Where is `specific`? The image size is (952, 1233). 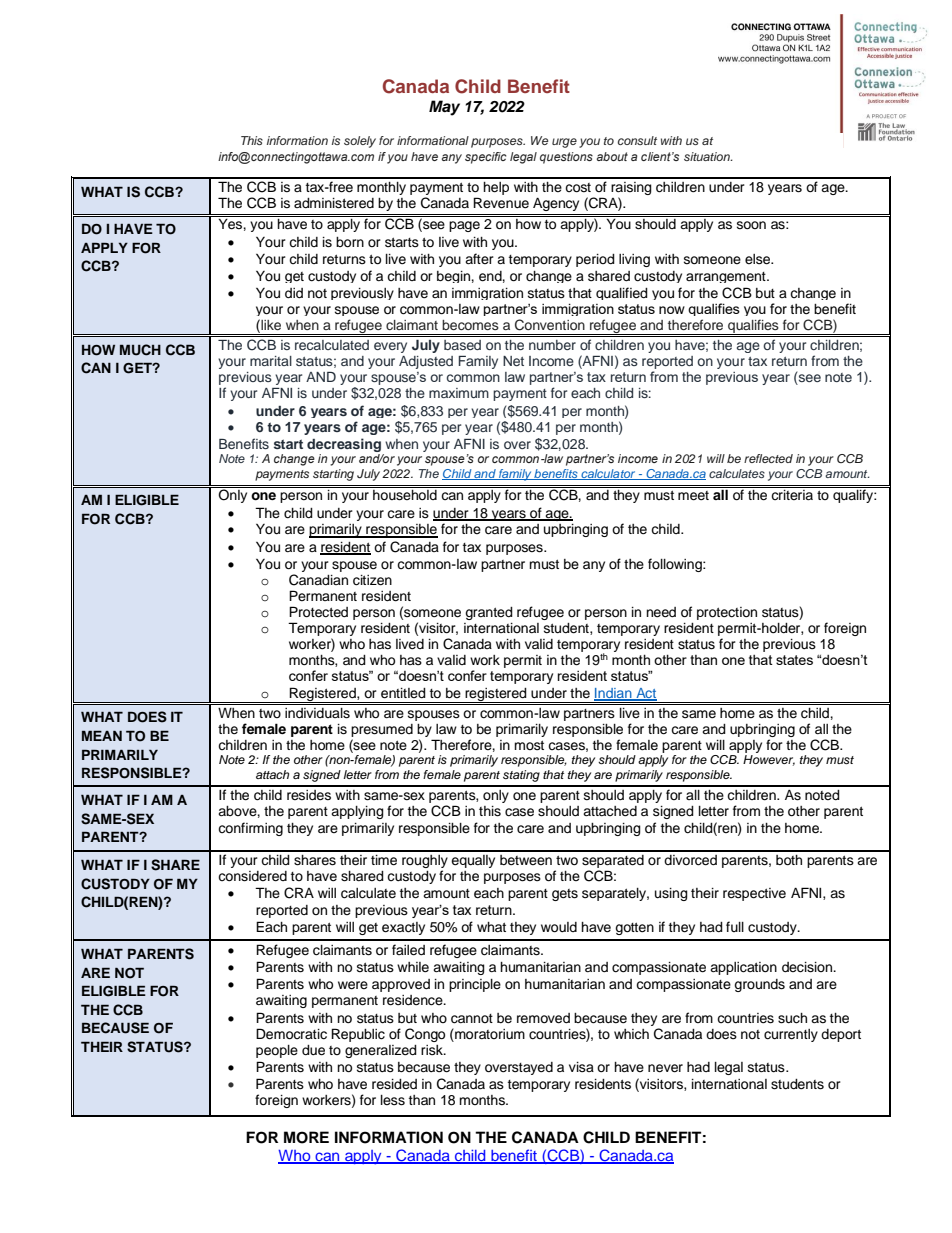 specific is located at coordinates (486, 158).
